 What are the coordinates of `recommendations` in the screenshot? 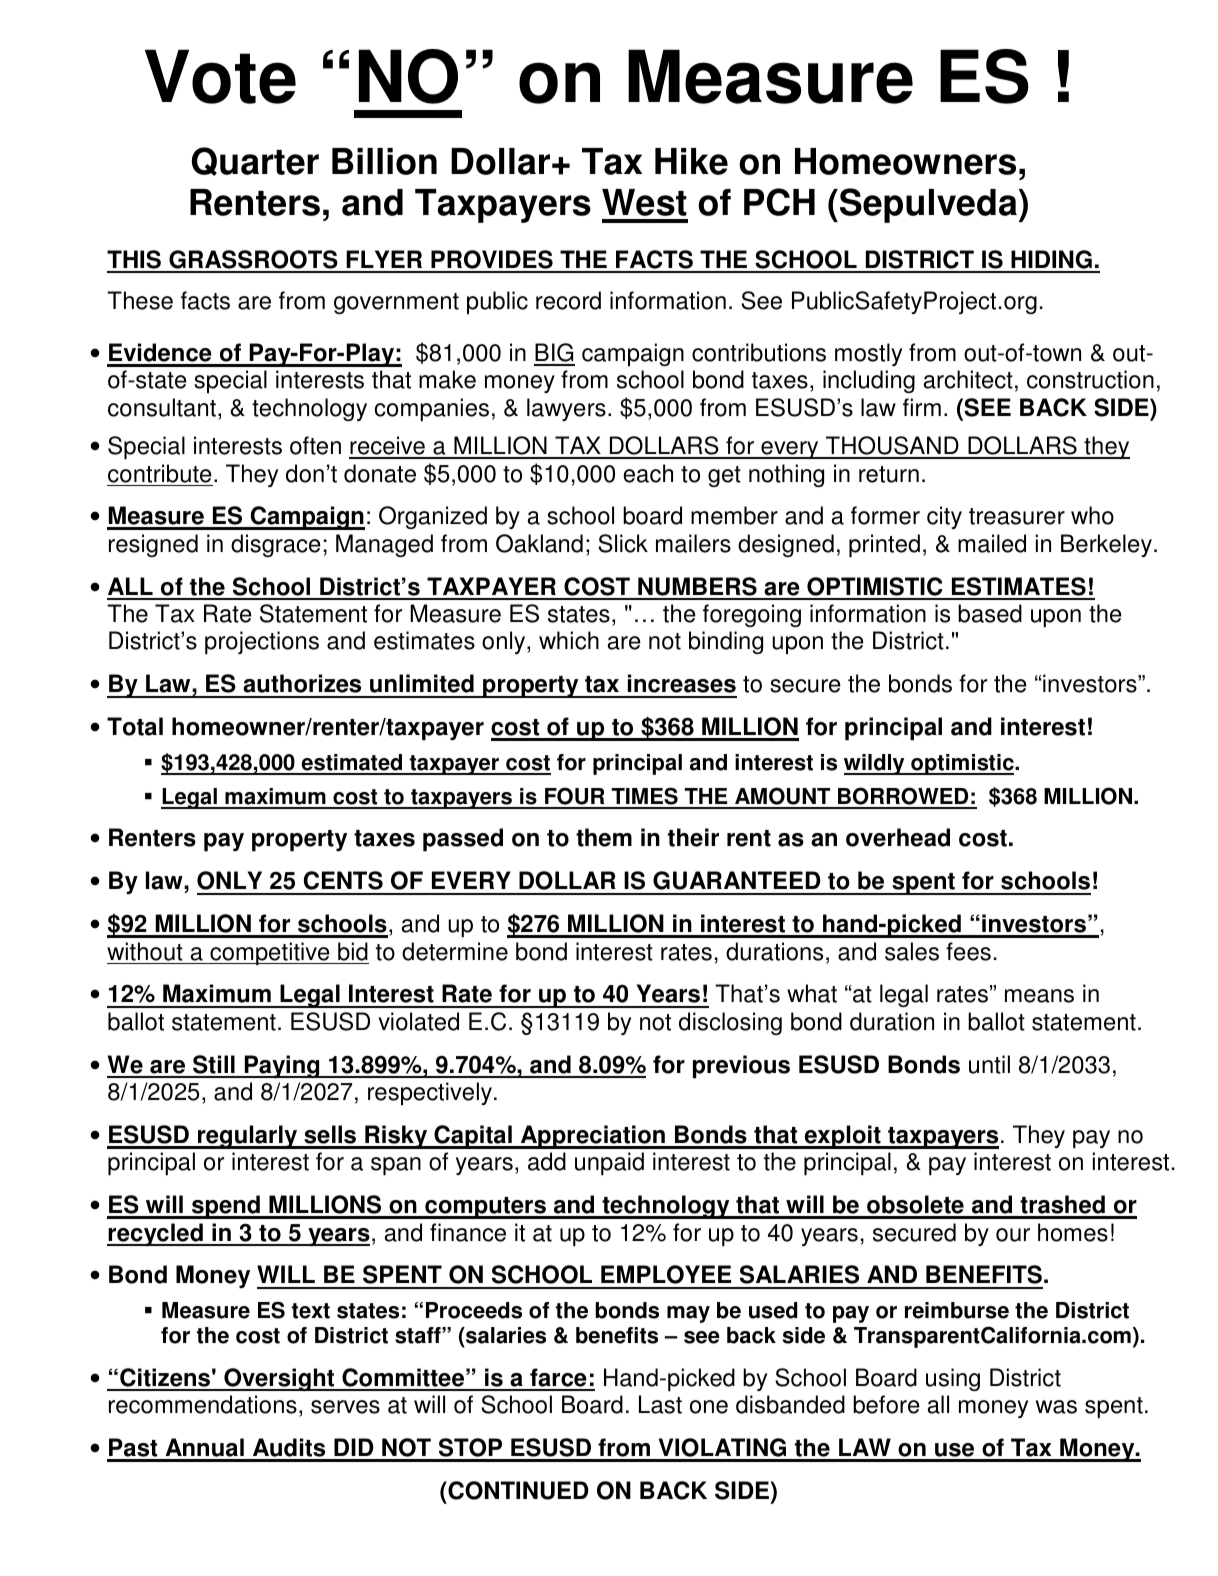 It's located at (203, 1404).
